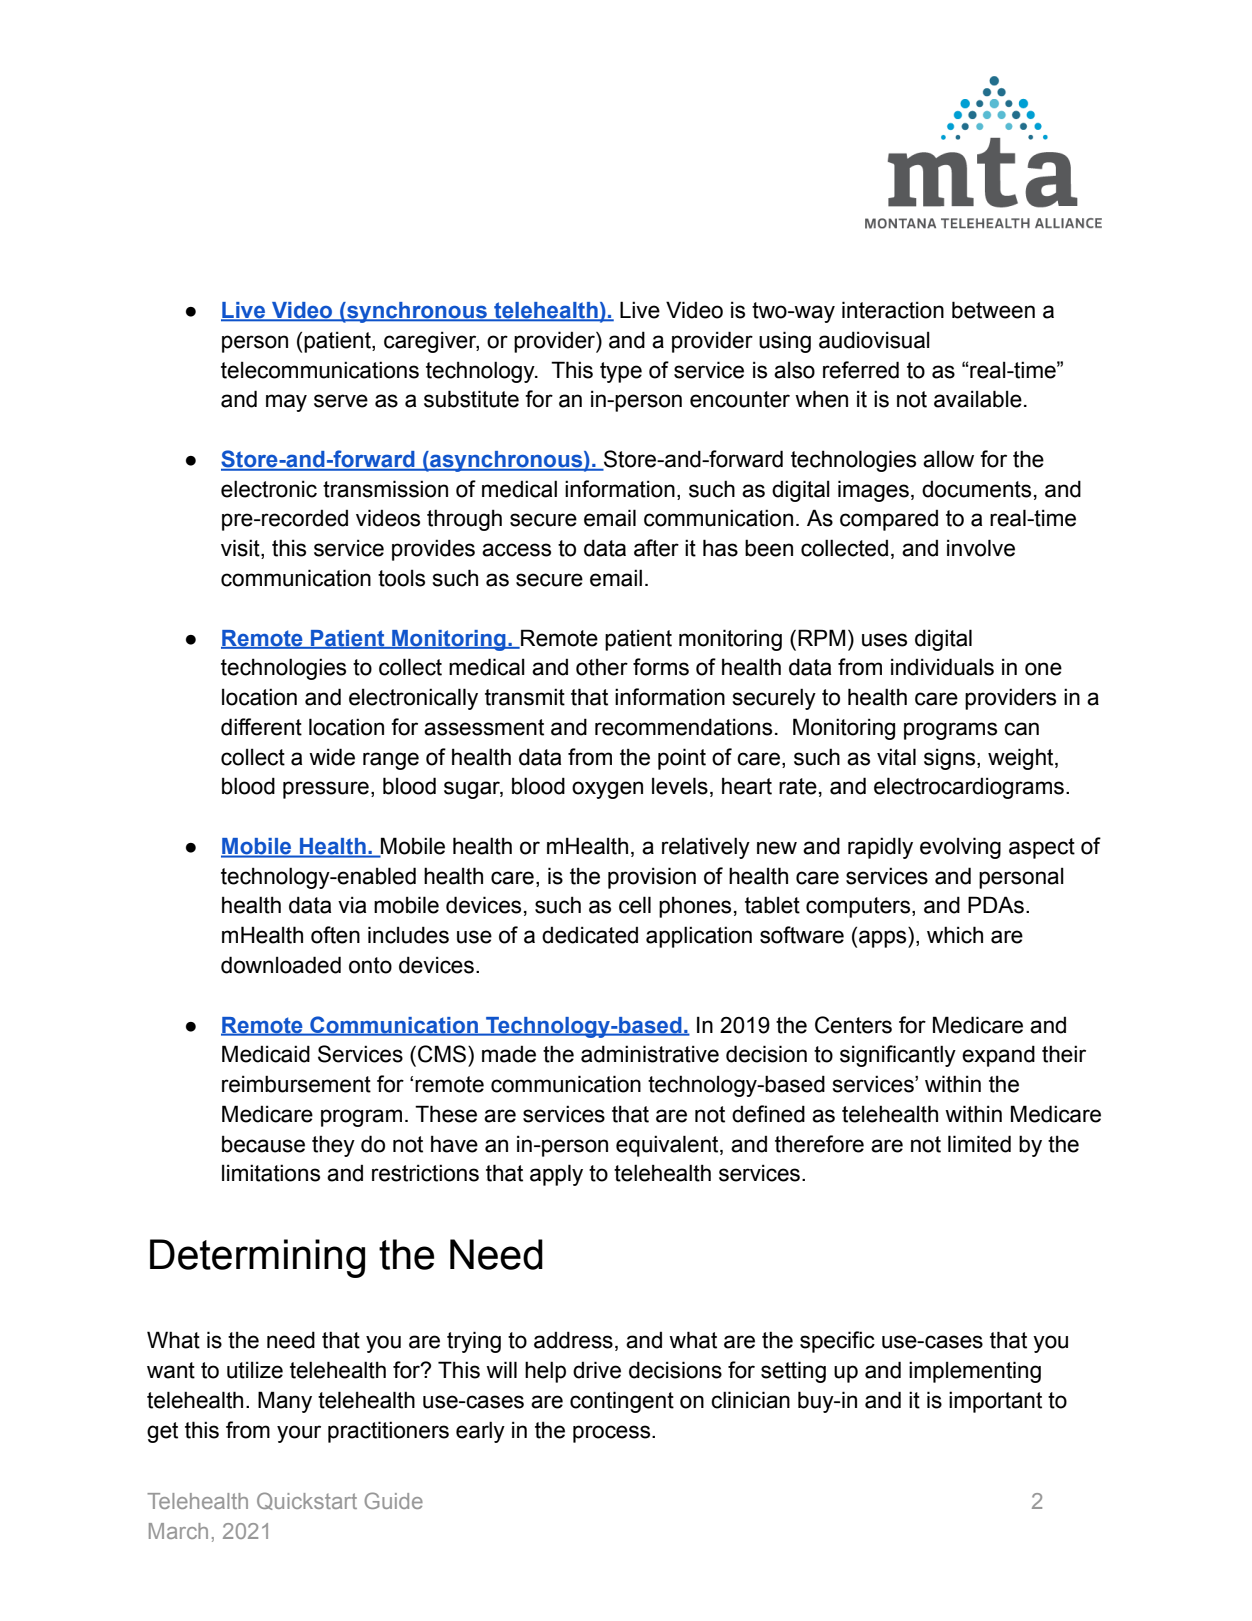  Describe the element at coordinates (613, 1434) in the page. I see `process` at that location.
